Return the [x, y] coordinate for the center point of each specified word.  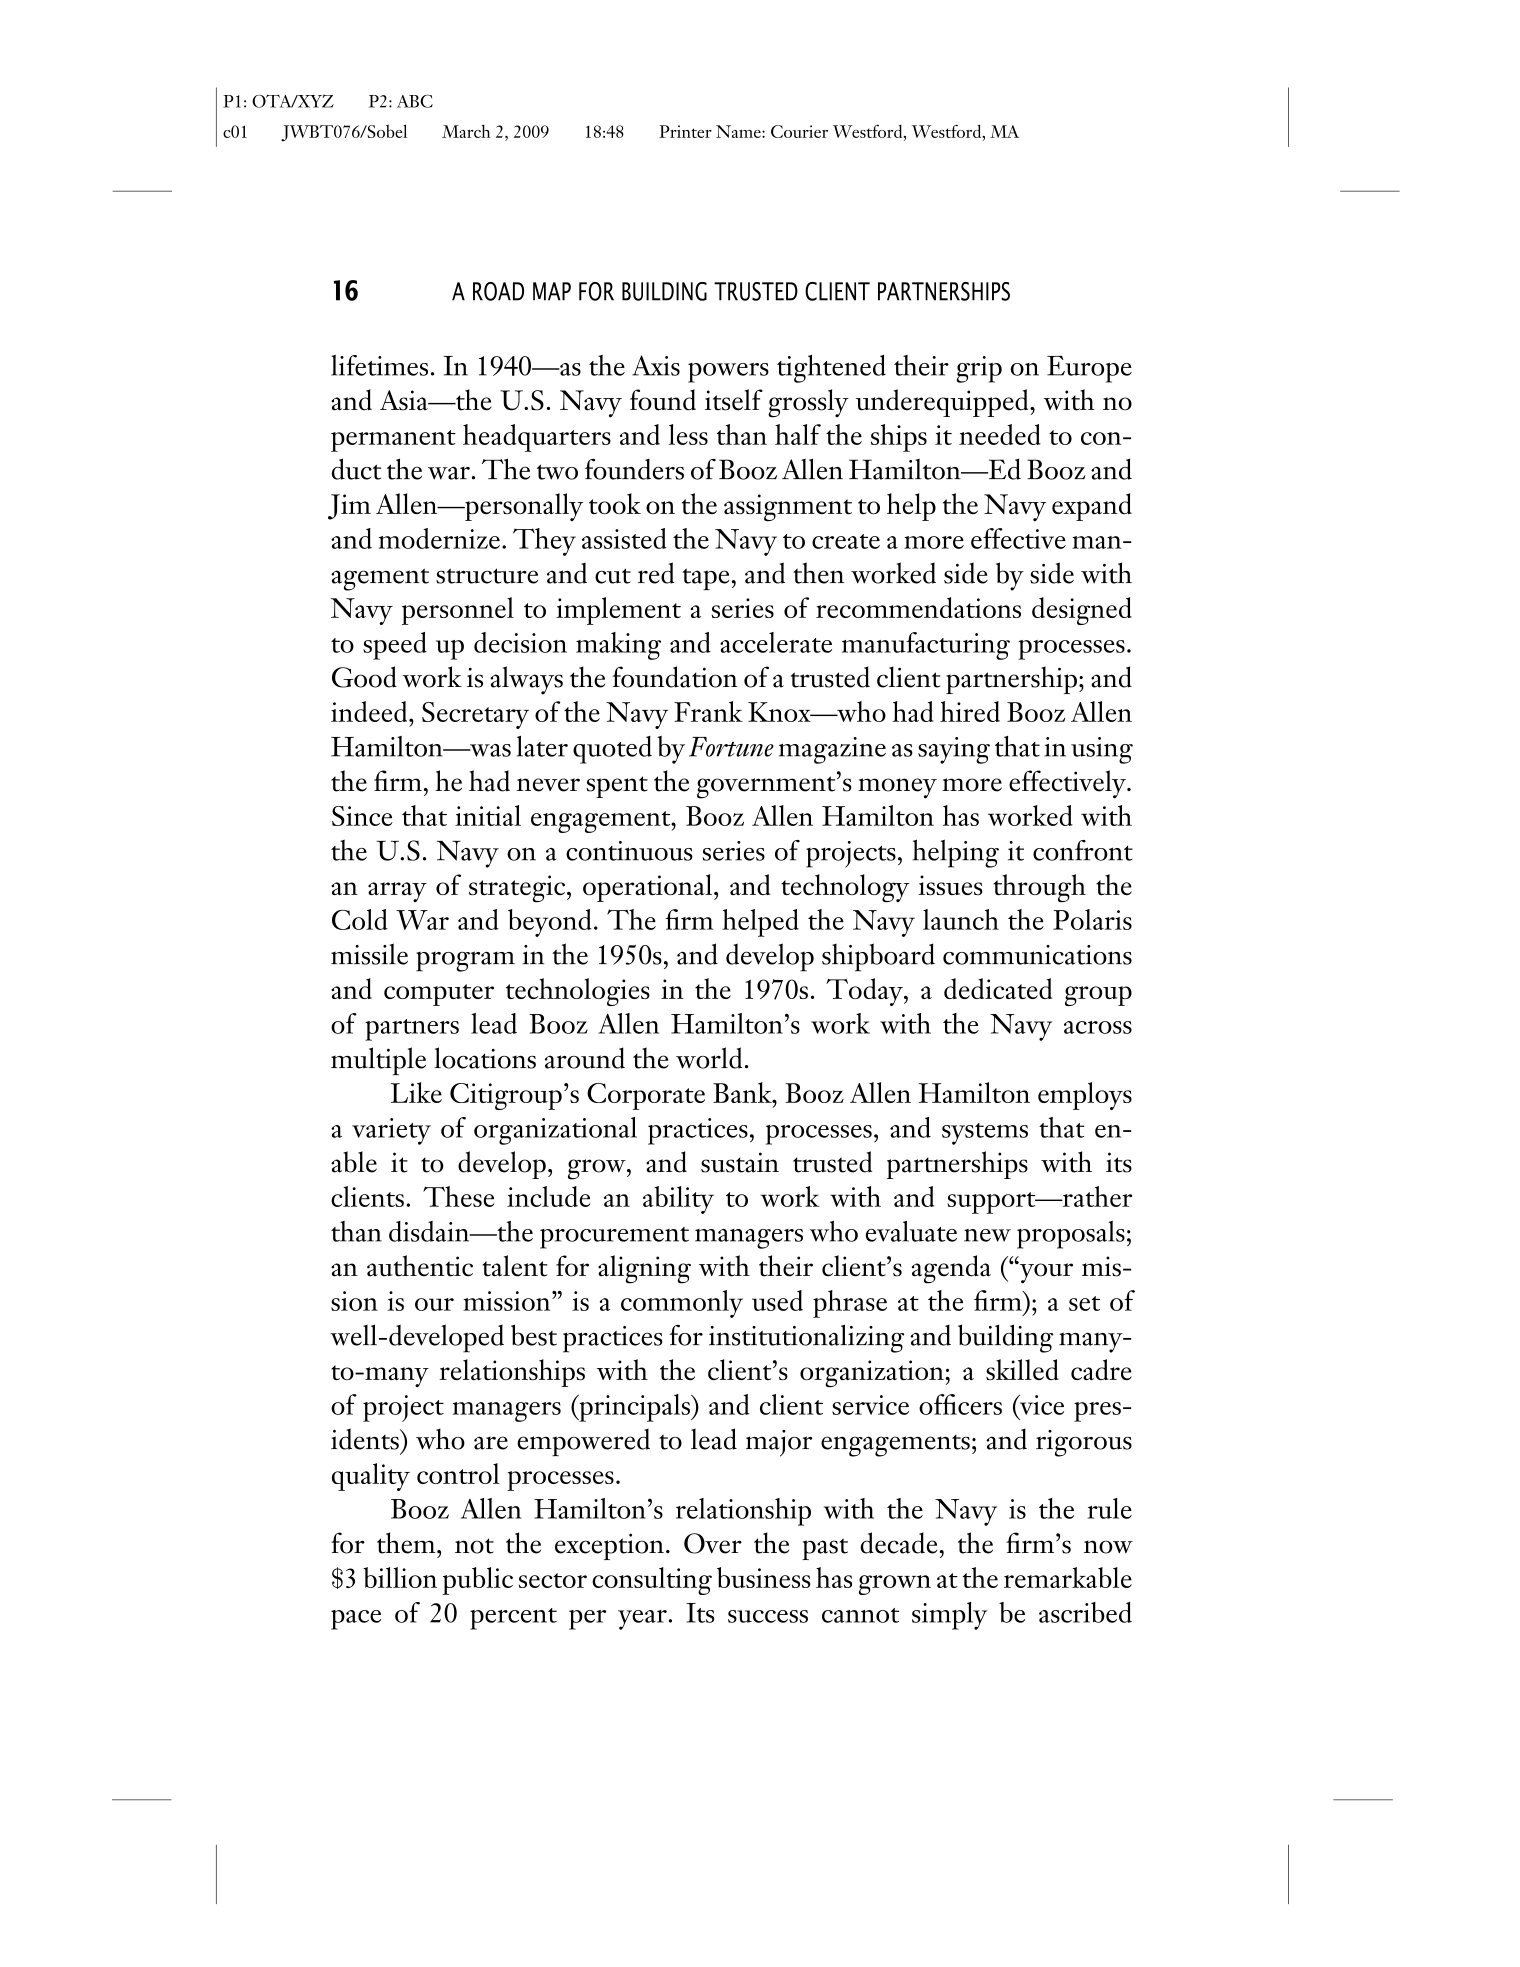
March [466, 131]
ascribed [1085, 1612]
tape [705, 579]
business [763, 1577]
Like [416, 1092]
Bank [743, 1092]
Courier [799, 131]
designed [1082, 611]
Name [739, 131]
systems [985, 1134]
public [478, 1581]
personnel [458, 611]
